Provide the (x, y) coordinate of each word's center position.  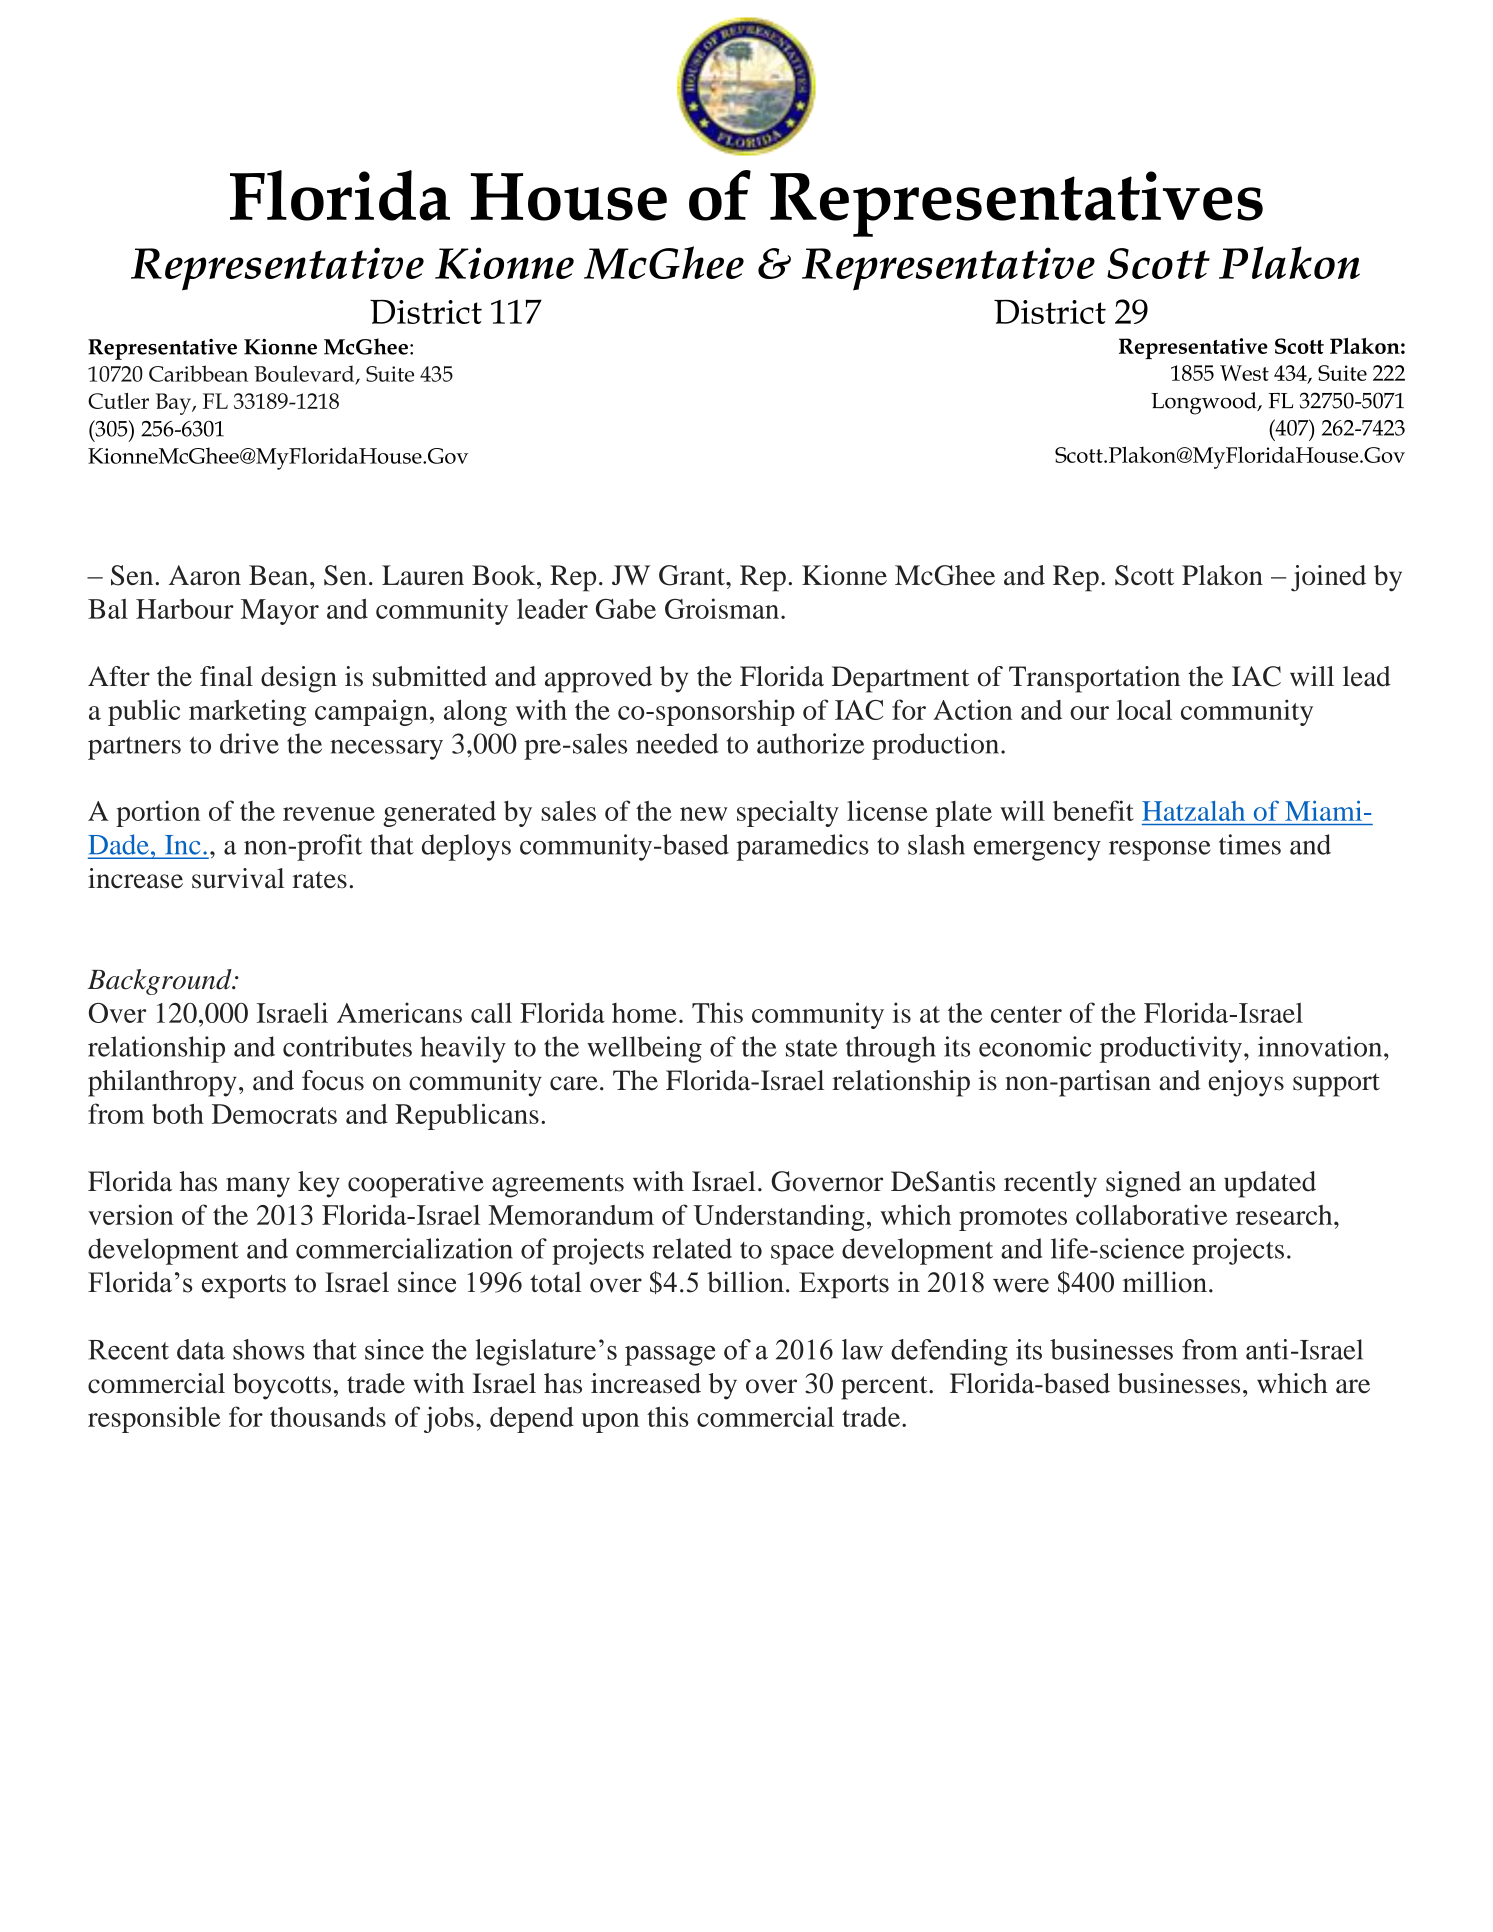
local (1144, 709)
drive (249, 743)
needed (677, 743)
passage (670, 1356)
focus (333, 1080)
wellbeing (644, 1049)
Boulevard (305, 374)
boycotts (282, 1386)
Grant (693, 575)
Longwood (1205, 403)
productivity (1171, 1049)
